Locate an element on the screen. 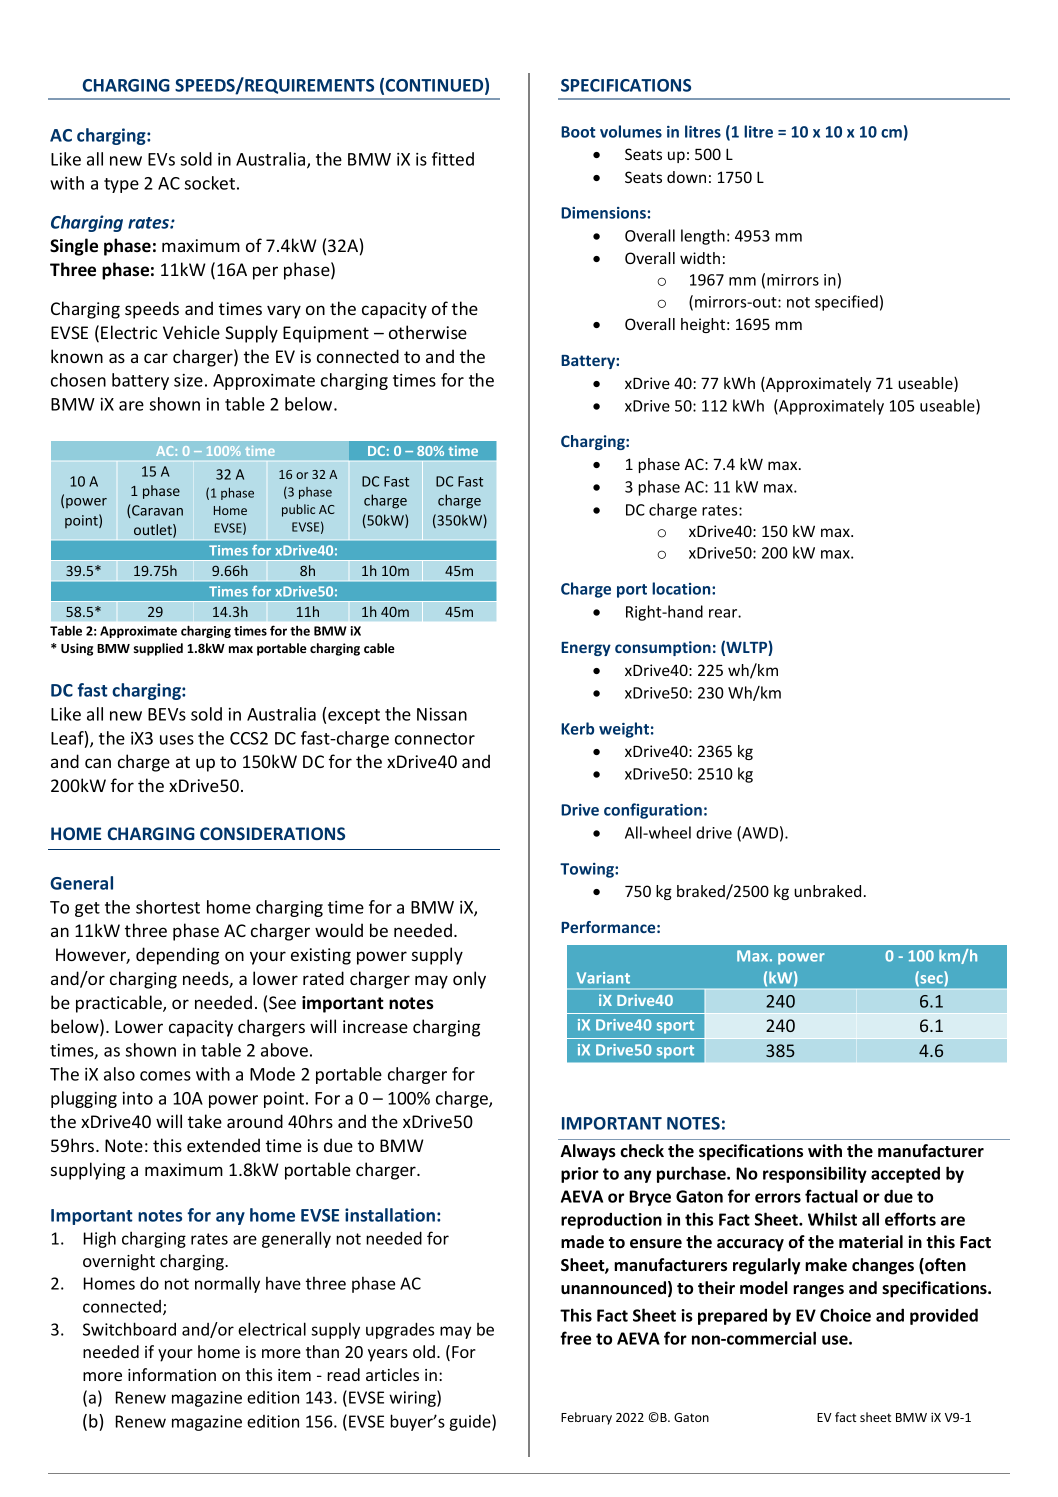 Image resolution: width=1058 pixels, height=1497 pixels. location is located at coordinates (682, 588).
